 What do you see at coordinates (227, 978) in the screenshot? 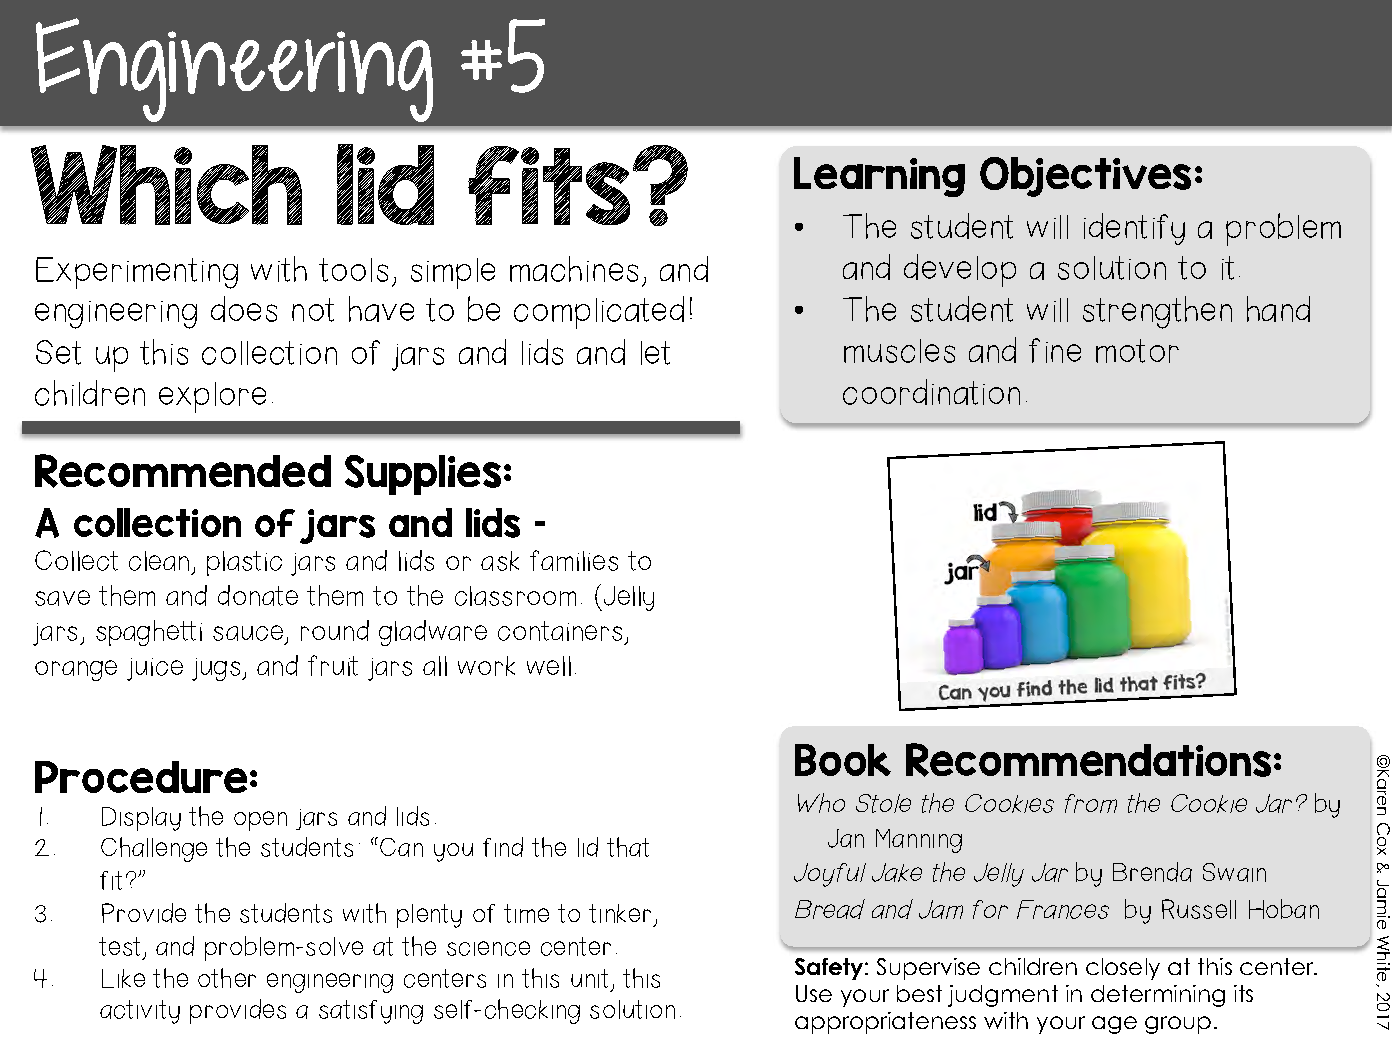
I see `other` at bounding box center [227, 978].
